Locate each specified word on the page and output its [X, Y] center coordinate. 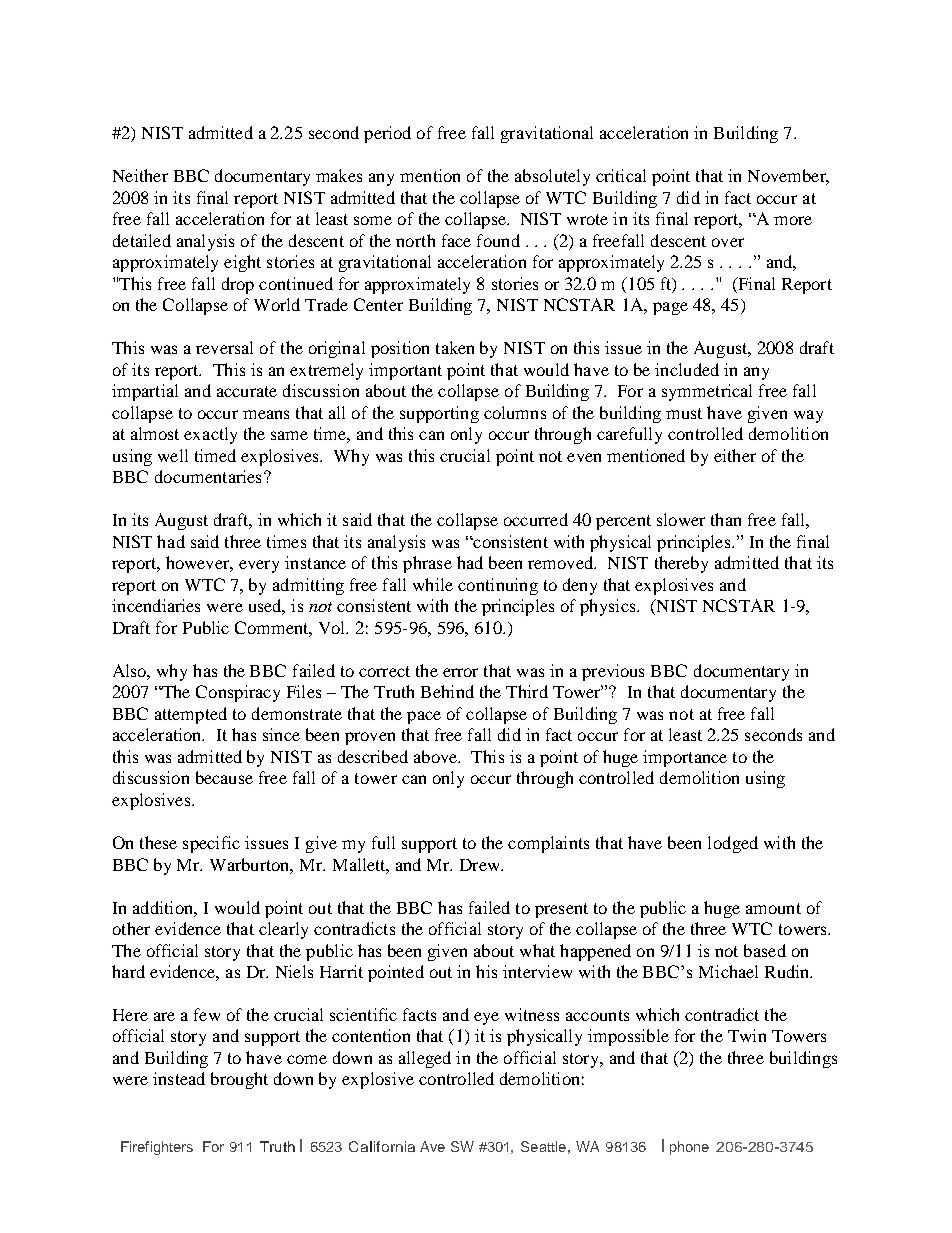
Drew [481, 865]
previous [613, 672]
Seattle [543, 1146]
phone [689, 1148]
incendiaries [156, 605]
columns [515, 412]
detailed [142, 240]
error [460, 672]
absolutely [552, 177]
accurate [247, 391]
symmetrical [707, 392]
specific [211, 844]
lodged [733, 844]
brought [239, 1080]
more [793, 220]
